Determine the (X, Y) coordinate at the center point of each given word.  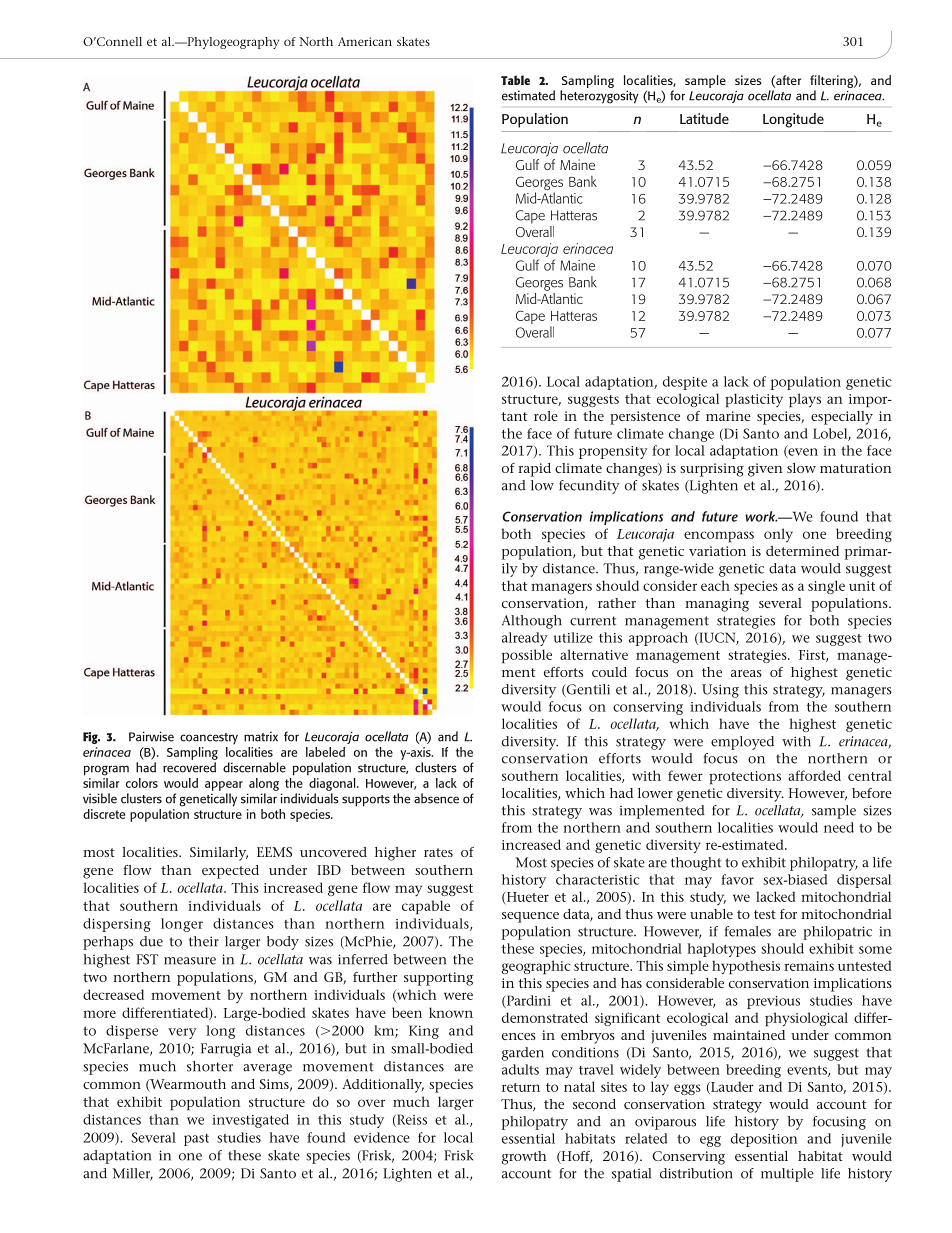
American (365, 41)
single (826, 587)
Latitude (704, 118)
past (196, 1140)
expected (230, 872)
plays (805, 400)
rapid (534, 470)
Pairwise (151, 736)
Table (515, 80)
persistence (645, 418)
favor (737, 879)
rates (438, 852)
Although (532, 622)
